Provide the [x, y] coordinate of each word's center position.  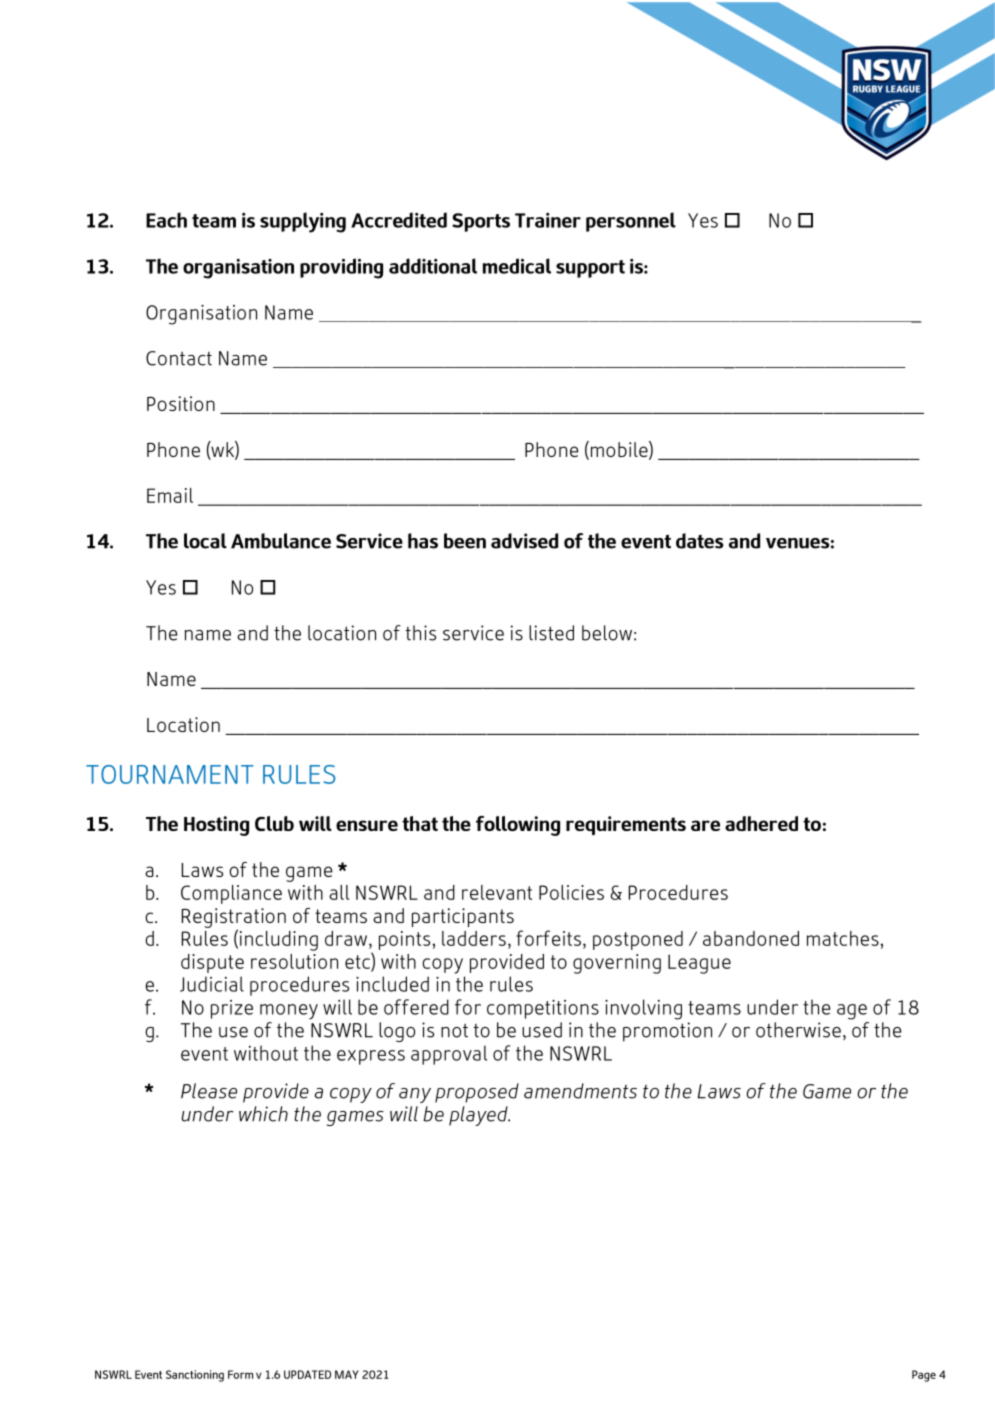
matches [843, 938]
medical [517, 266]
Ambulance [281, 541]
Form [240, 1374]
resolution [294, 961]
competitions [543, 1009]
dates [699, 541]
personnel [631, 222]
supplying [303, 222]
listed [551, 633]
